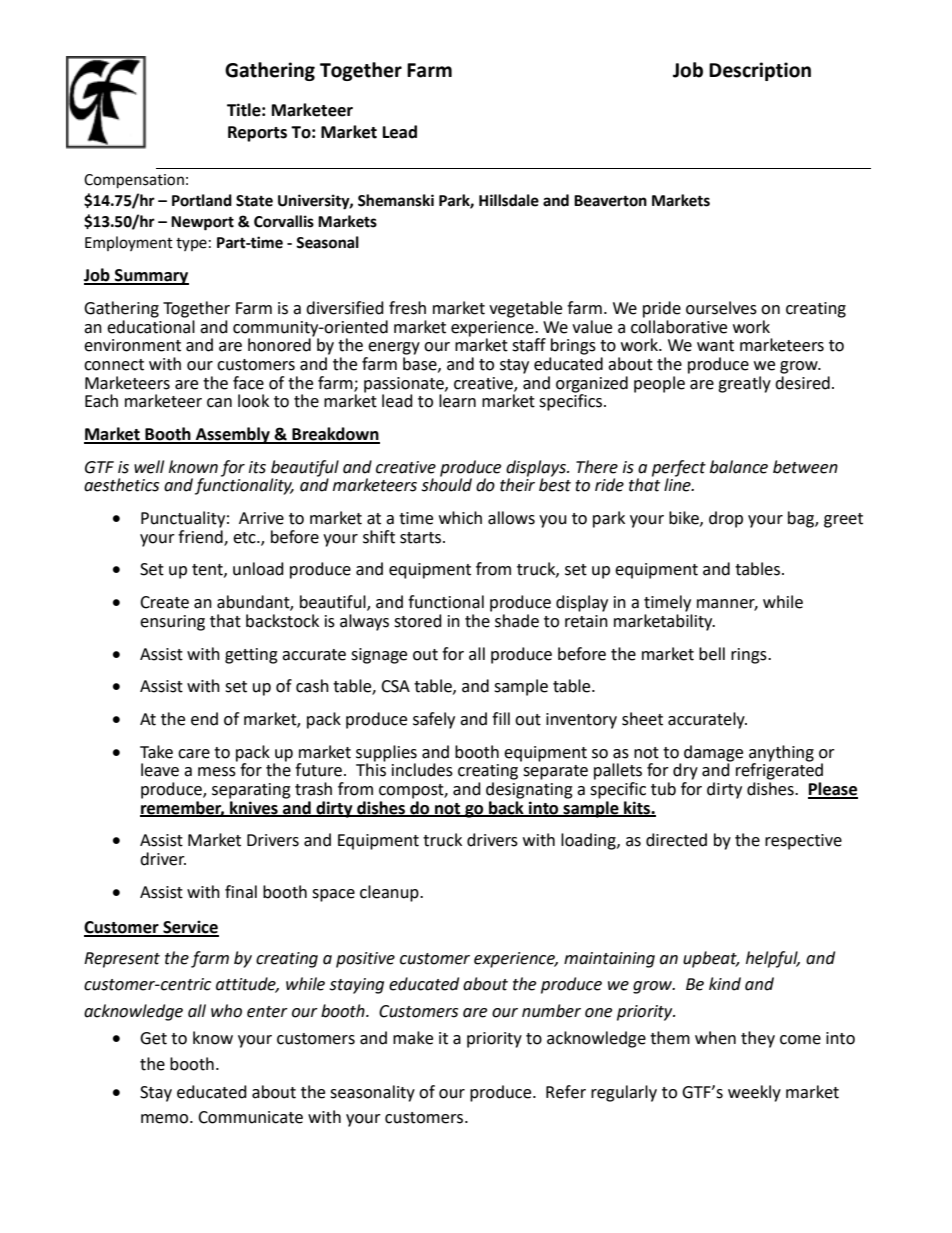 The image size is (952, 1233). I want to click on balance, so click(739, 467).
